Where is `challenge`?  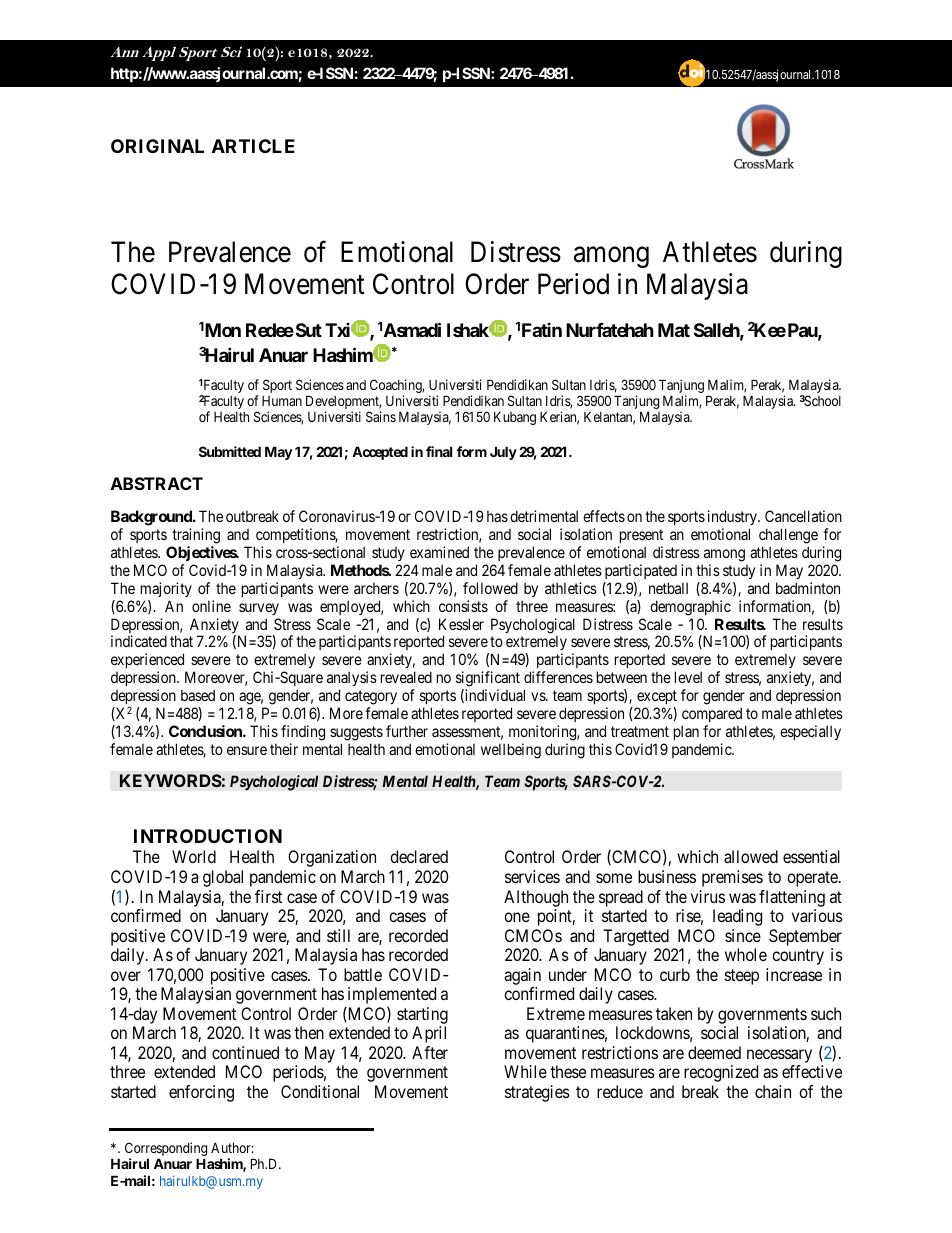
challenge is located at coordinates (788, 536).
